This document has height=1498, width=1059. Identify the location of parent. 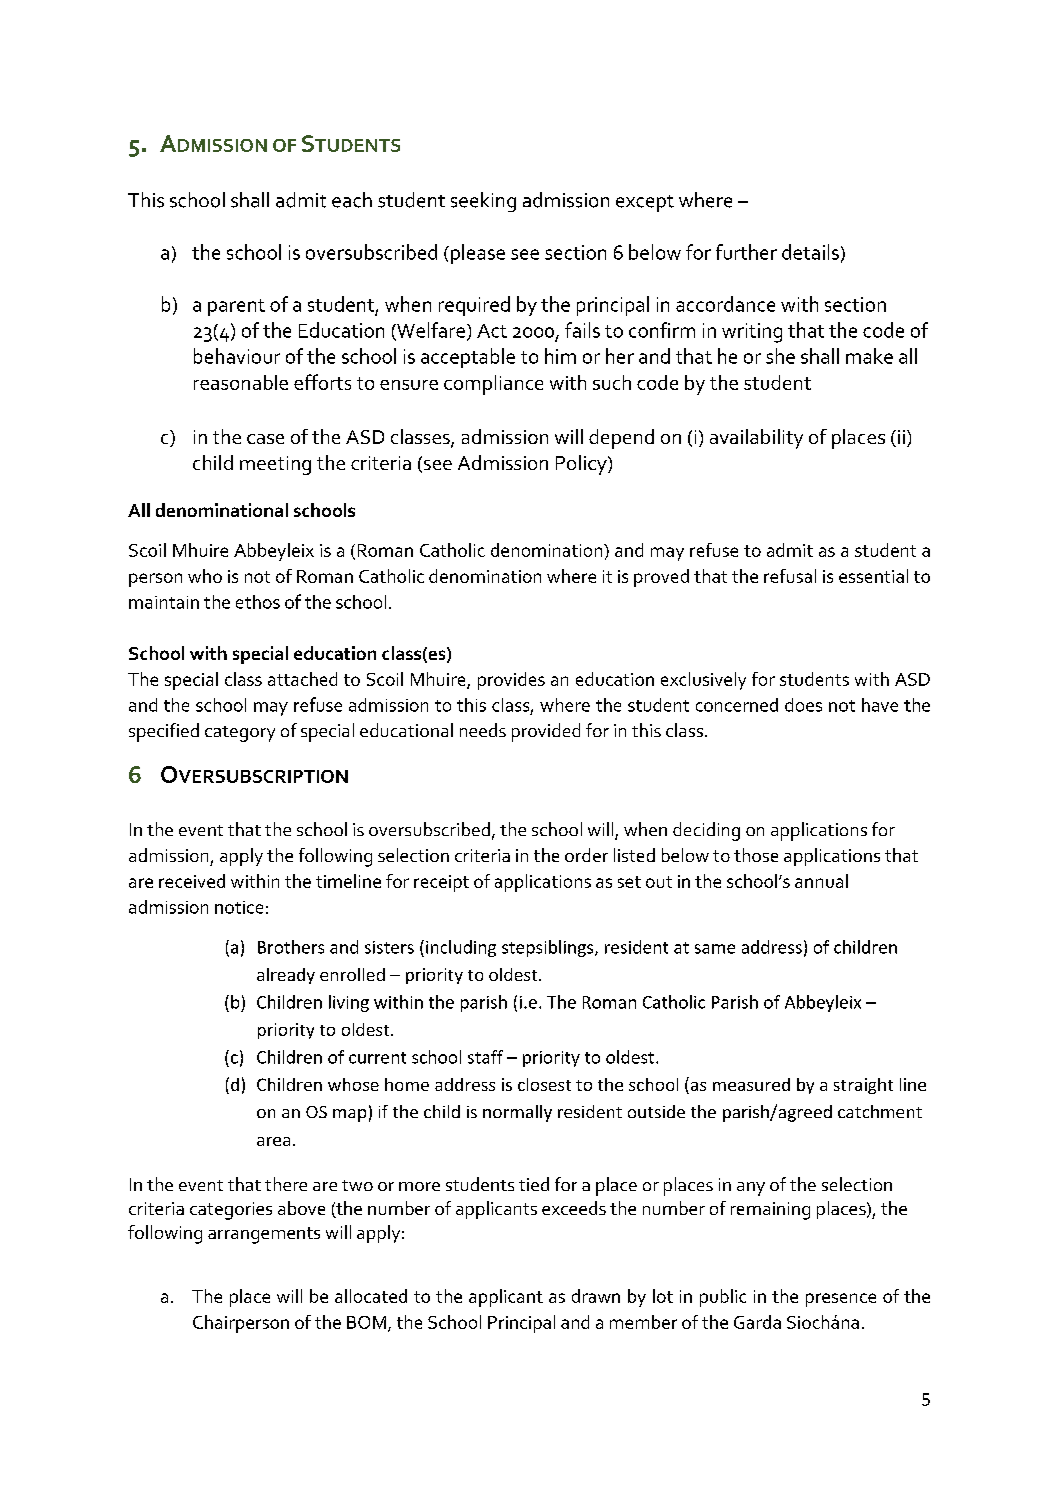
(236, 307).
